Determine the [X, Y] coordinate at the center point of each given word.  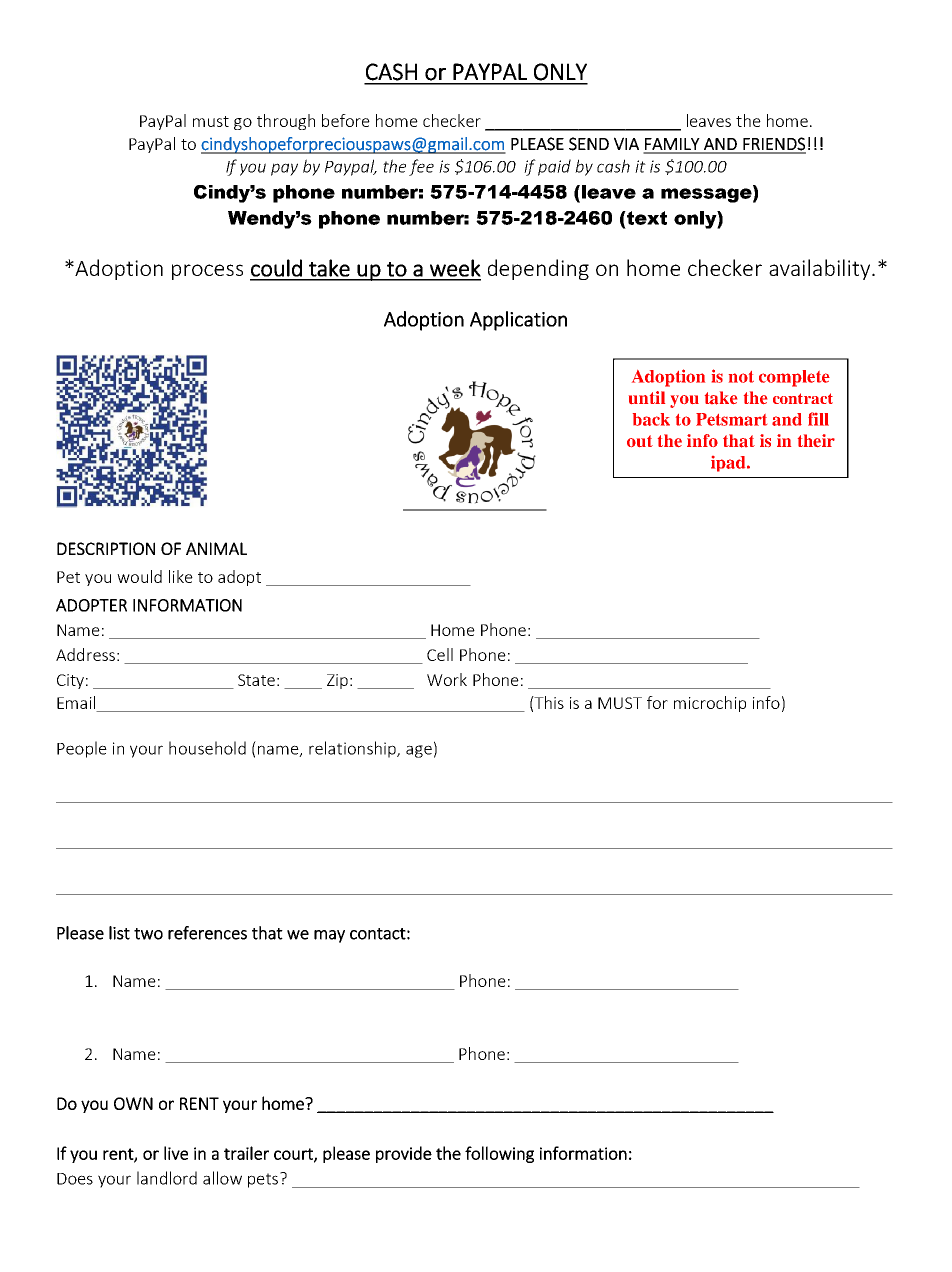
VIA [626, 143]
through [286, 122]
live [176, 1153]
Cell [440, 654]
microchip [710, 704]
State [256, 680]
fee [421, 167]
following [499, 1154]
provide [404, 1154]
